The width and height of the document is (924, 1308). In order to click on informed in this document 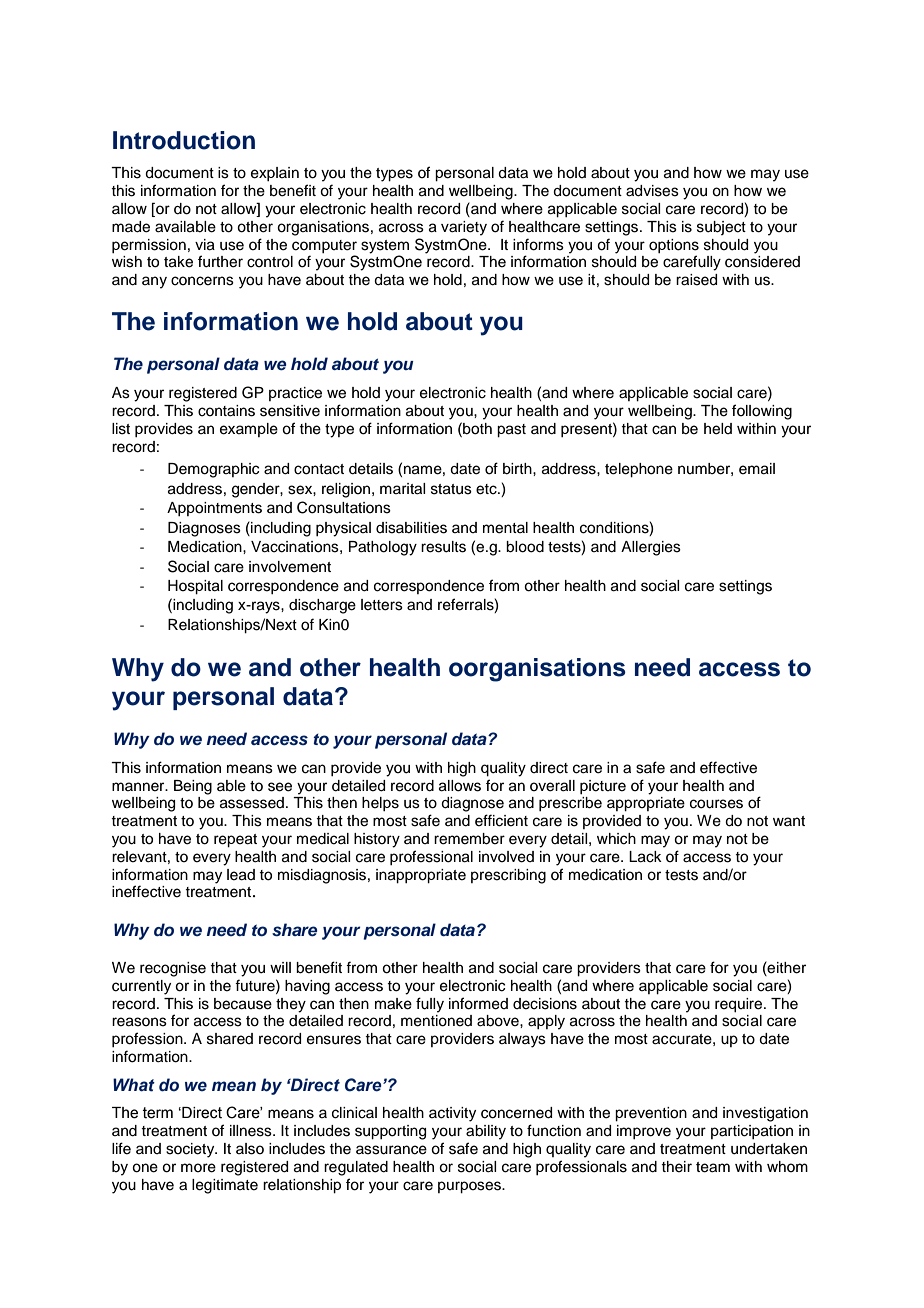, I will do `click(478, 1003)`.
